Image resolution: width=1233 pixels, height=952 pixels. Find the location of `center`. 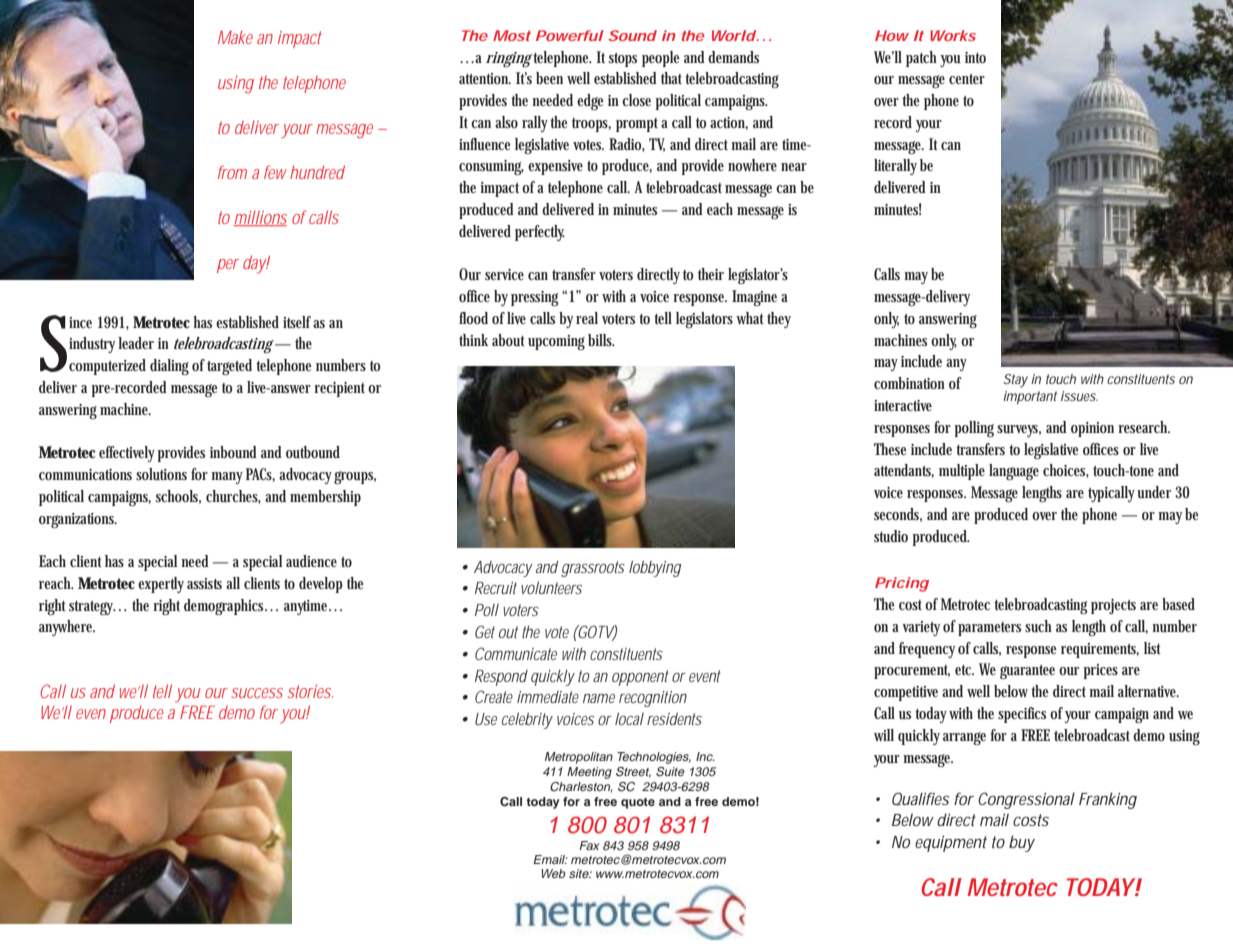

center is located at coordinates (967, 79).
